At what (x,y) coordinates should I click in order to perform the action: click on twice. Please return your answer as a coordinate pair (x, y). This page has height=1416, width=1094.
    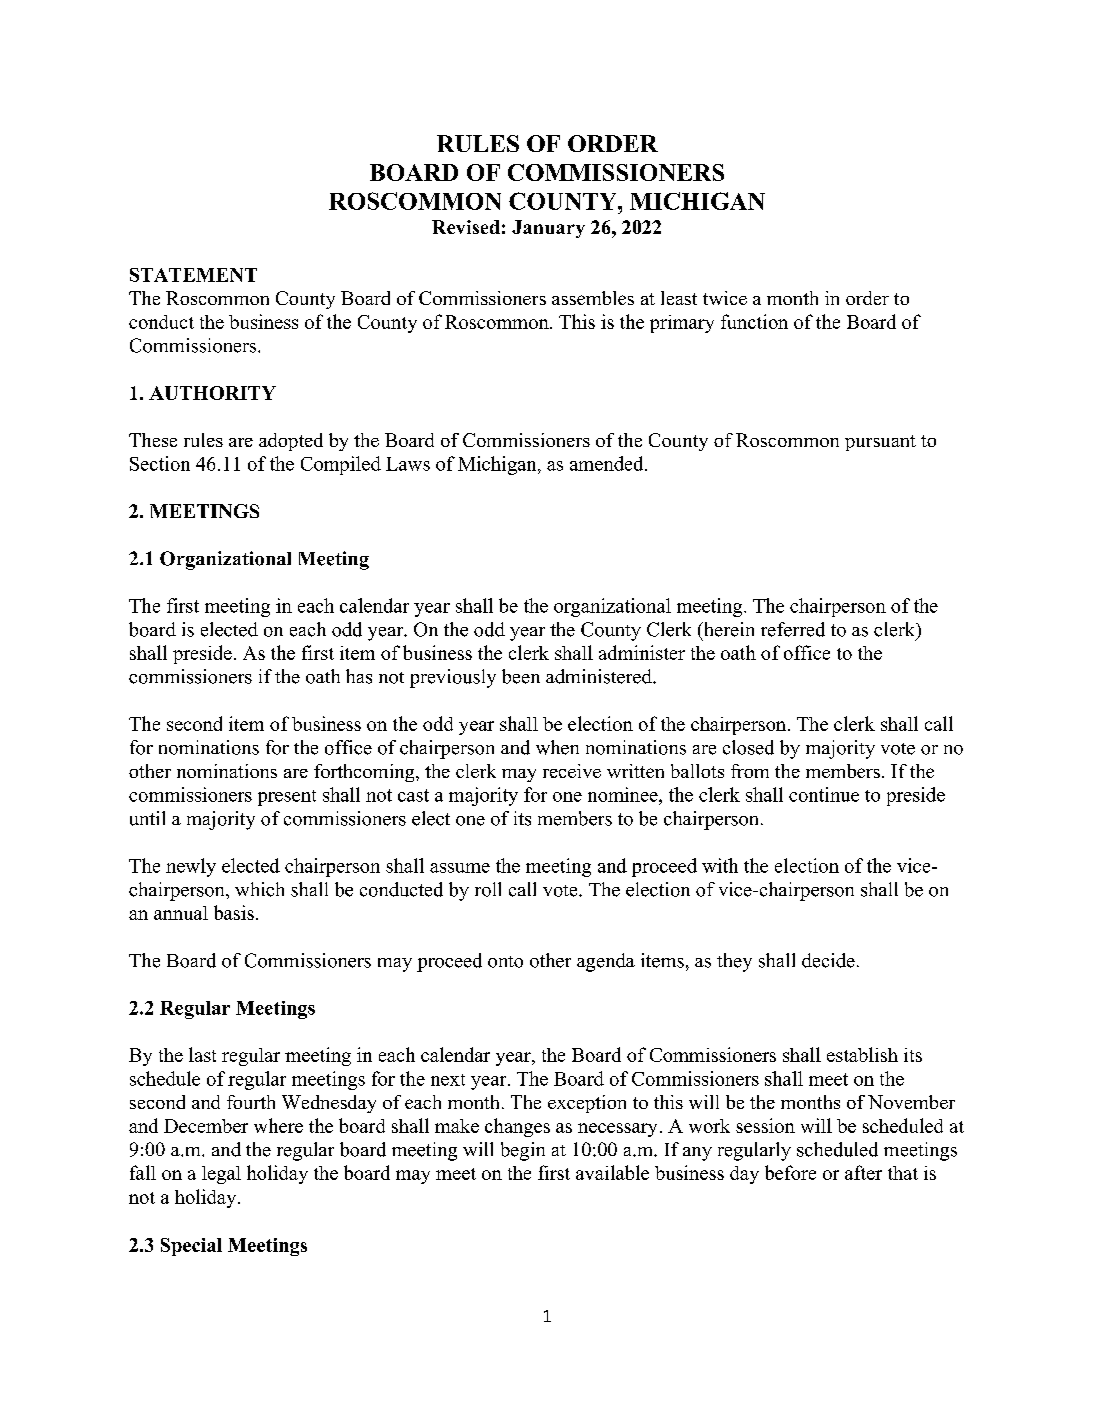
    Looking at the image, I should click on (725, 298).
